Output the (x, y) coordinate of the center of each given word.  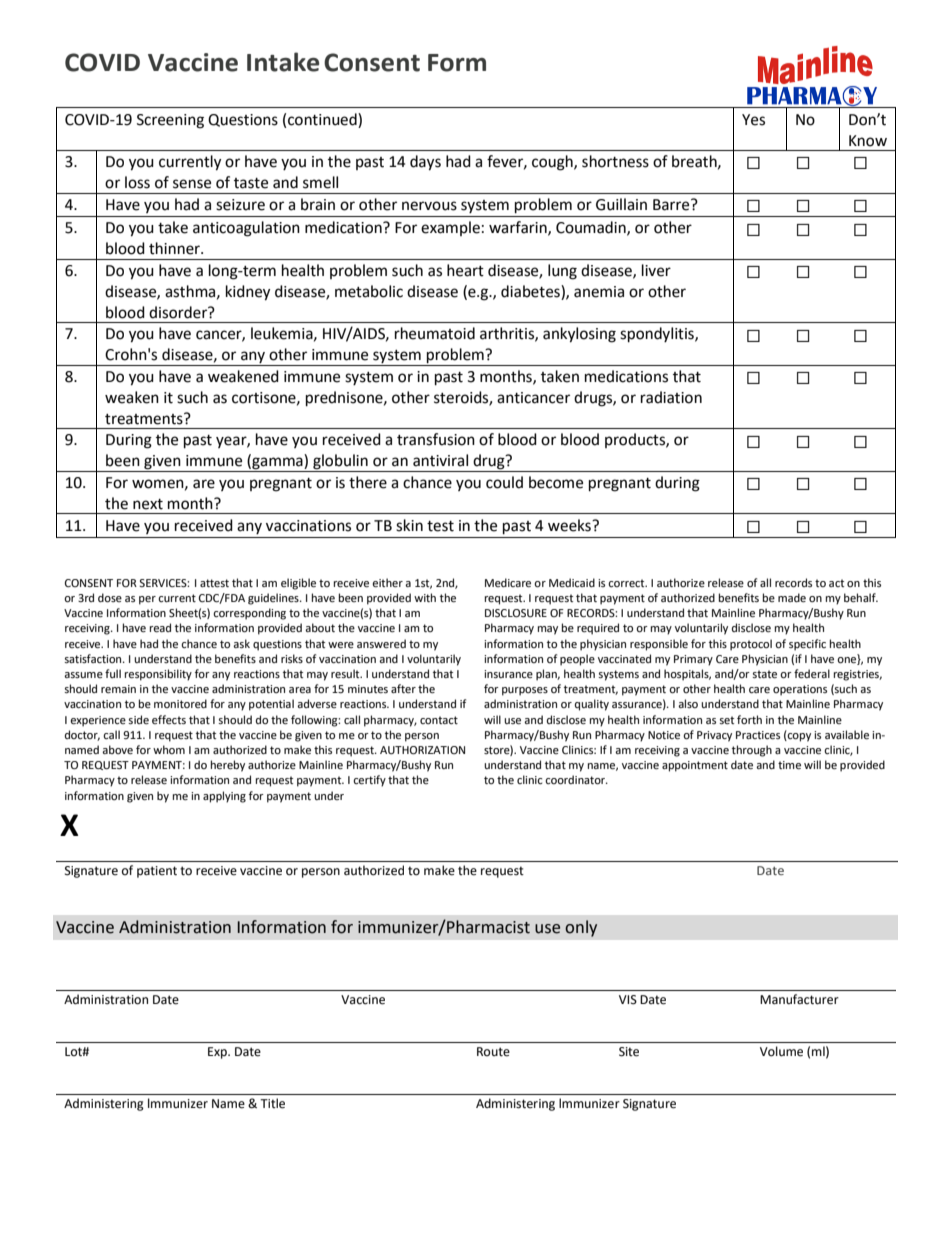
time (789, 765)
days (425, 163)
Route (493, 1052)
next (148, 504)
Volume (781, 1051)
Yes (753, 120)
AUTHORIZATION (422, 750)
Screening (170, 121)
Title (272, 1103)
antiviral (440, 460)
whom (169, 749)
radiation (671, 397)
